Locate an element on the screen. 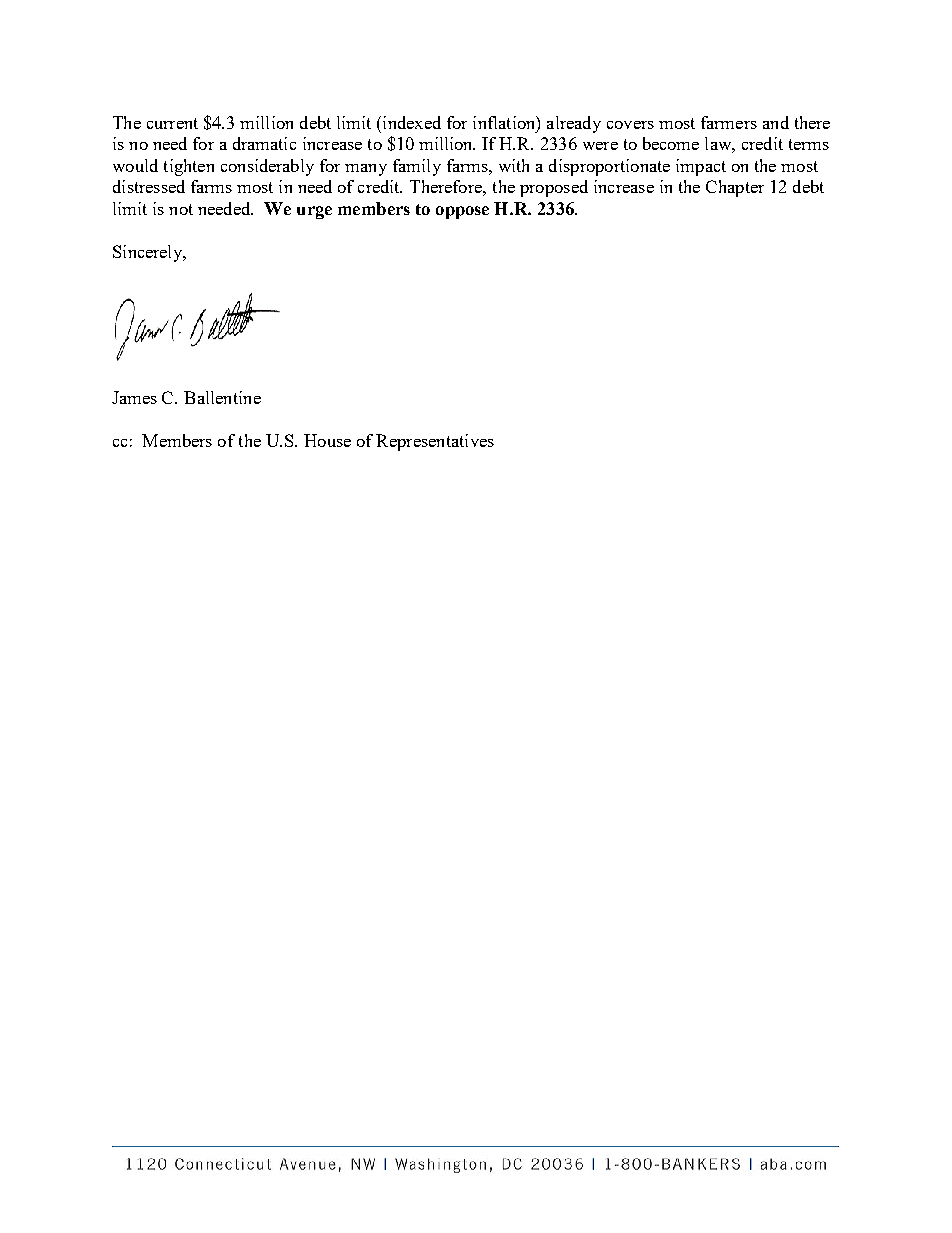 The height and width of the screenshot is (1233, 952). urge is located at coordinates (314, 212).
